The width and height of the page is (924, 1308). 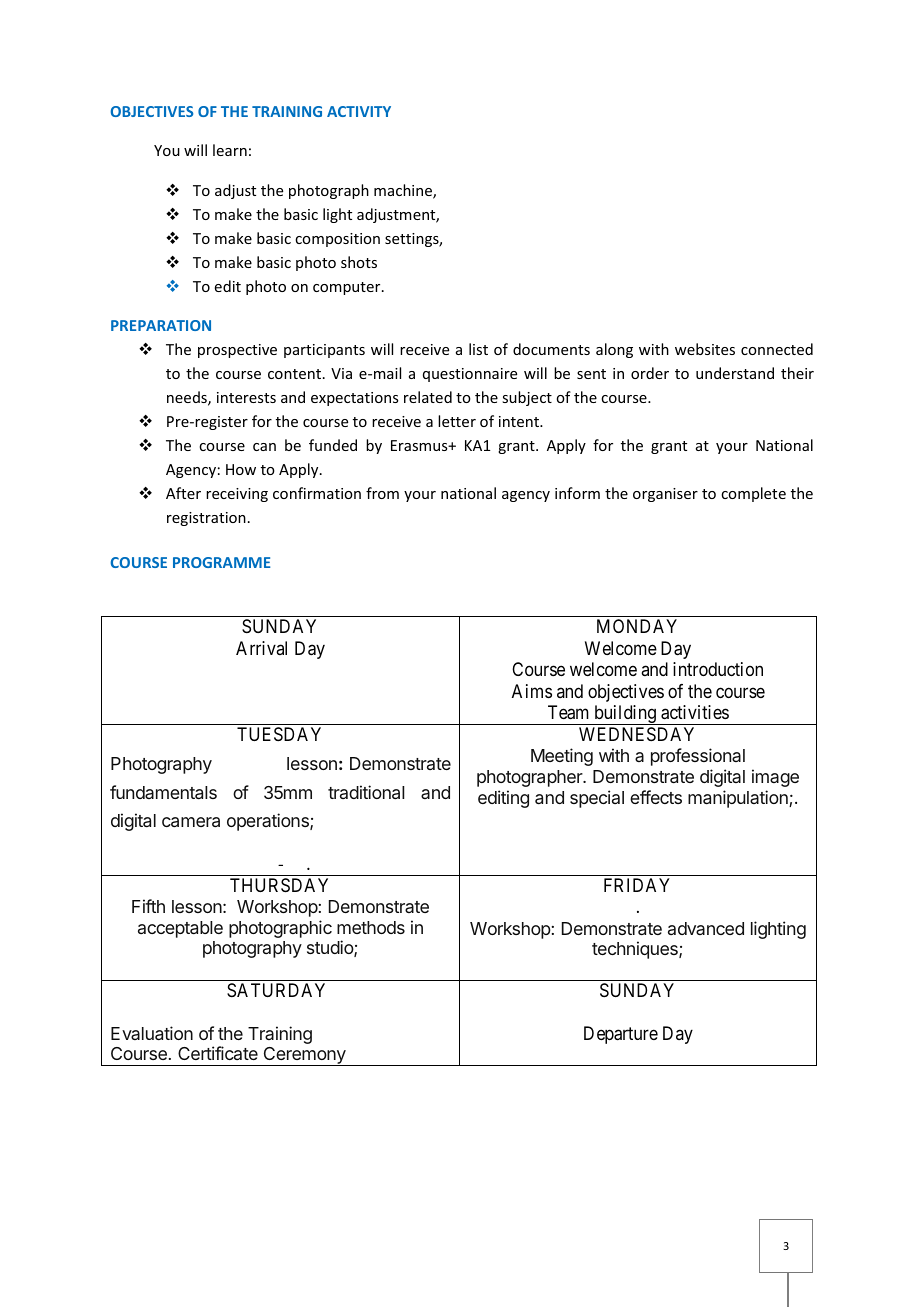 What do you see at coordinates (470, 375) in the page?
I see `questionnaire` at bounding box center [470, 375].
